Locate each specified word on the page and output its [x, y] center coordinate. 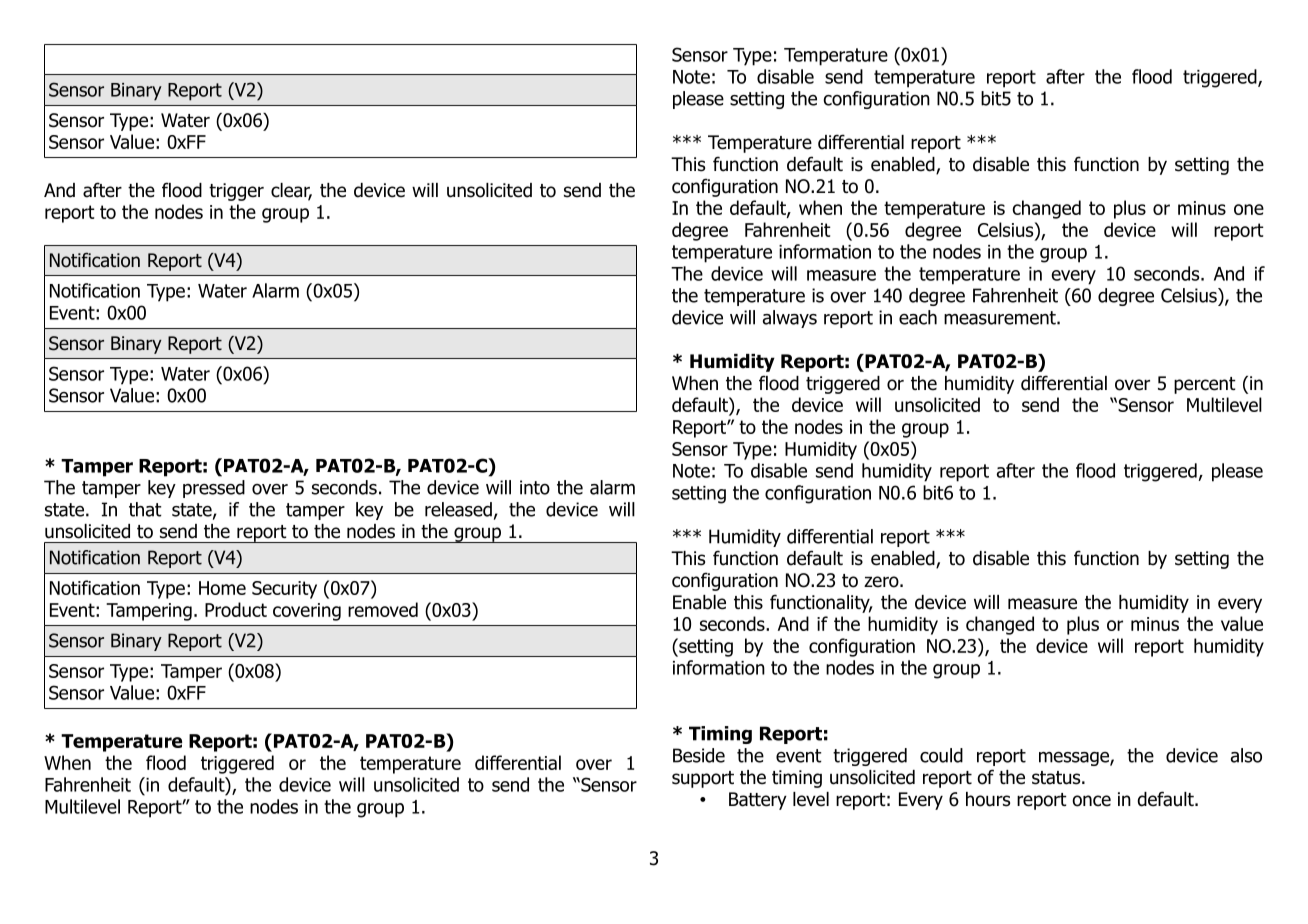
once [1091, 801]
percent [1205, 385]
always [790, 319]
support [703, 779]
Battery [758, 801]
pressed [214, 489]
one [1249, 209]
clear [291, 191]
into [535, 487]
